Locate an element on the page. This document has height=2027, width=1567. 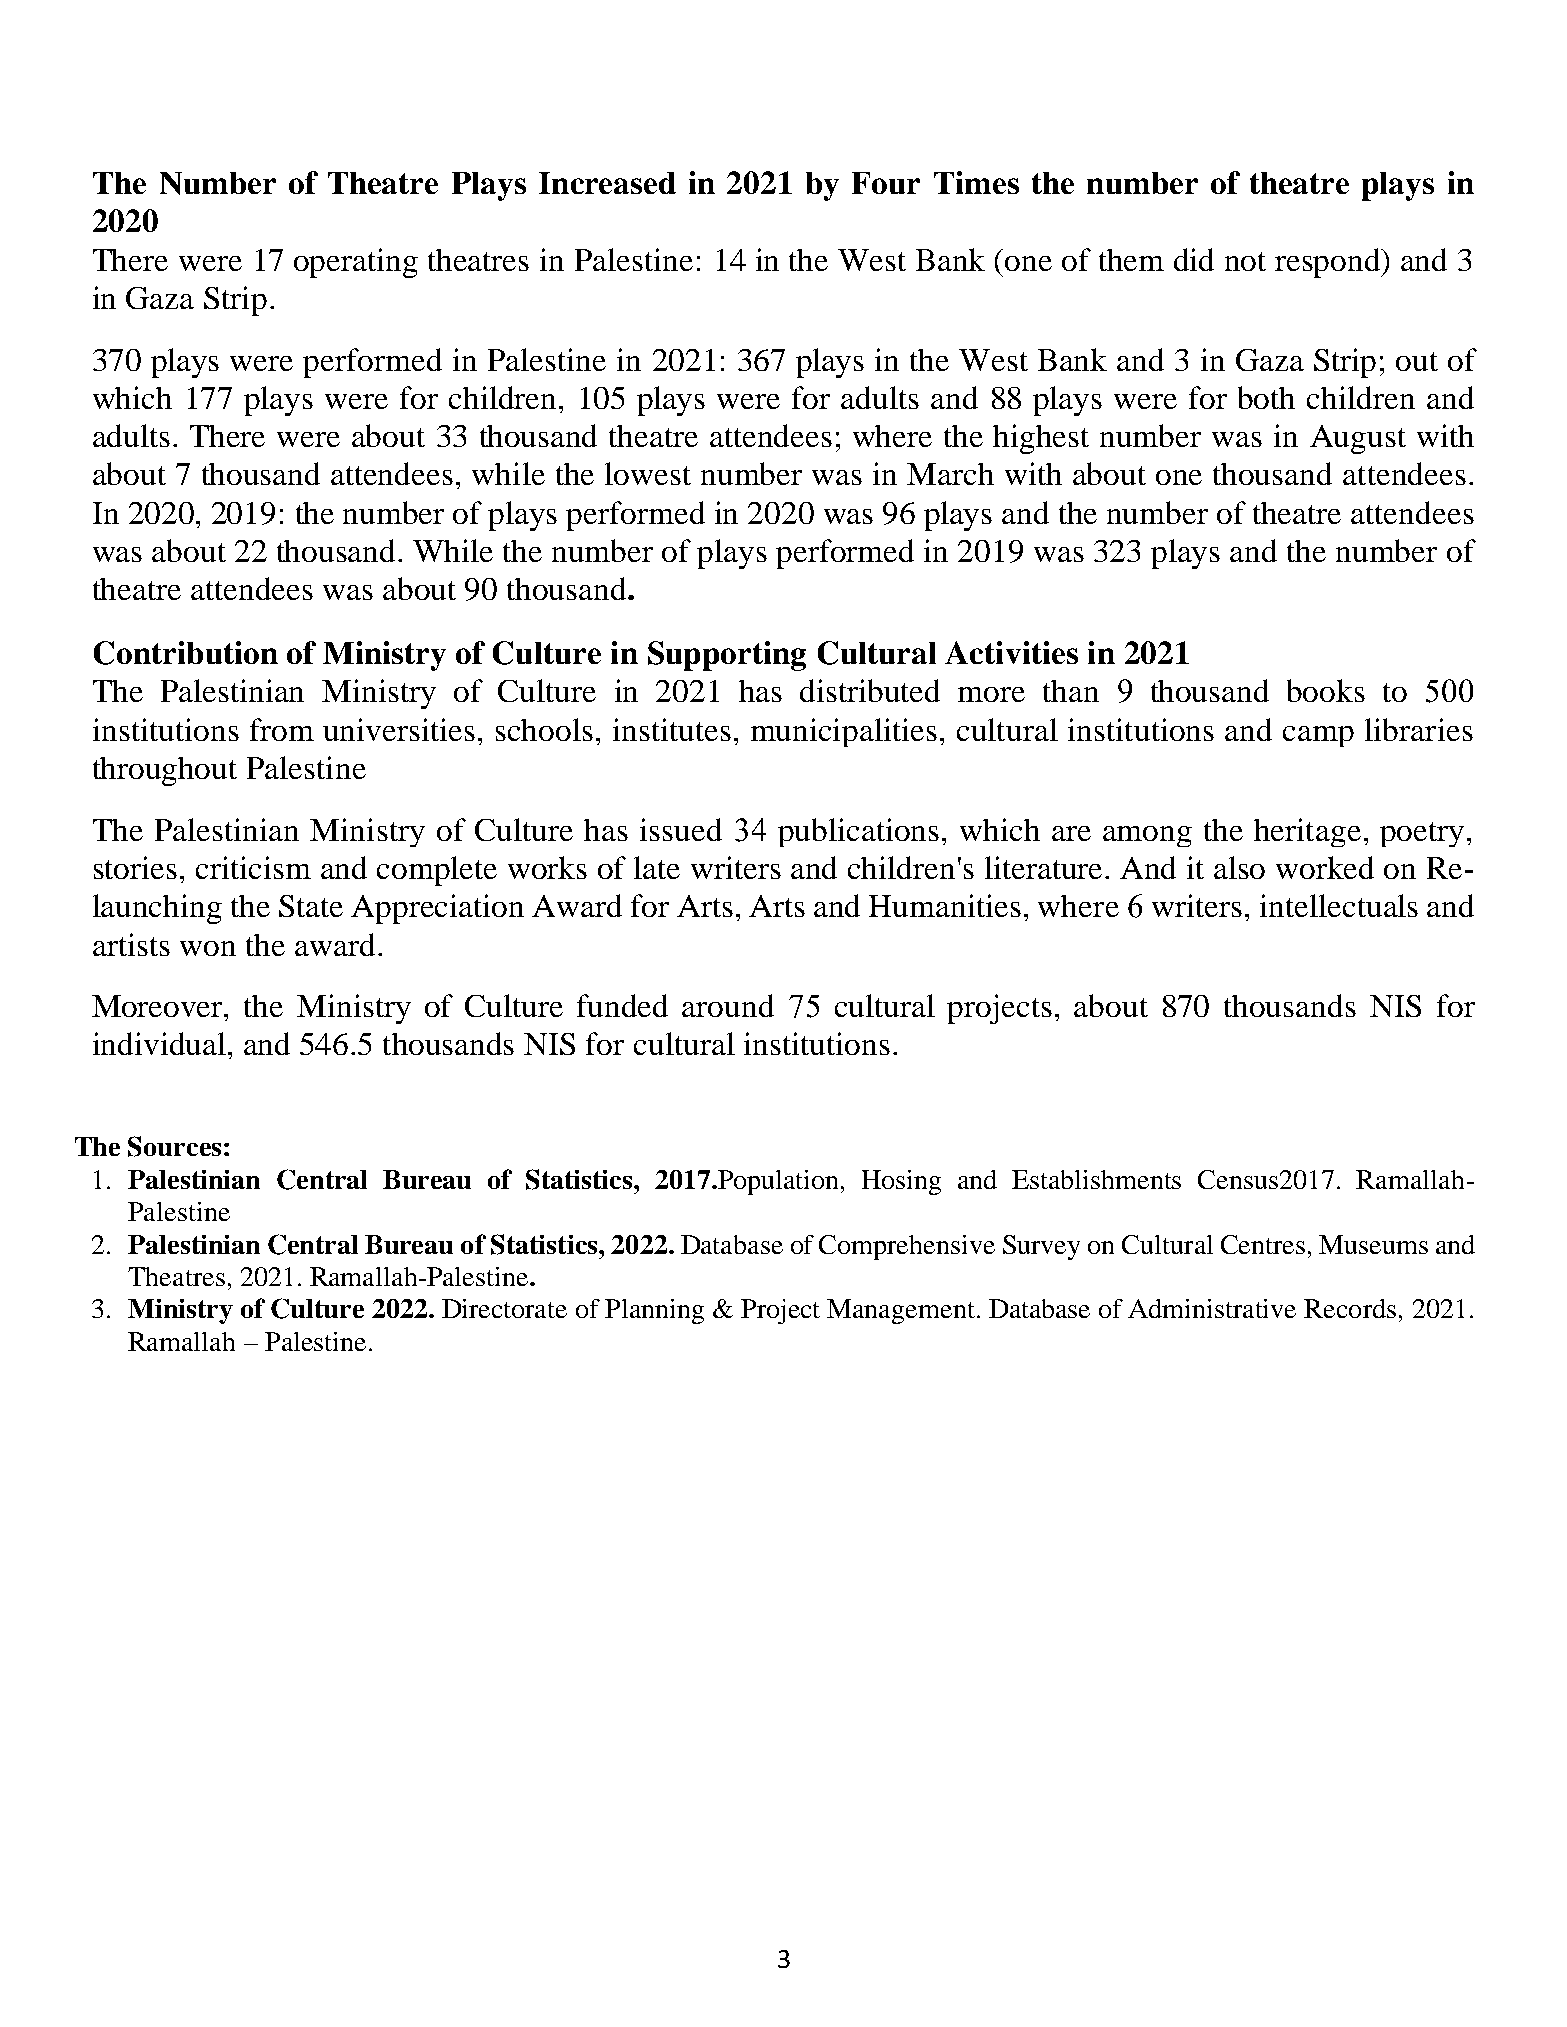
not is located at coordinates (1245, 261).
